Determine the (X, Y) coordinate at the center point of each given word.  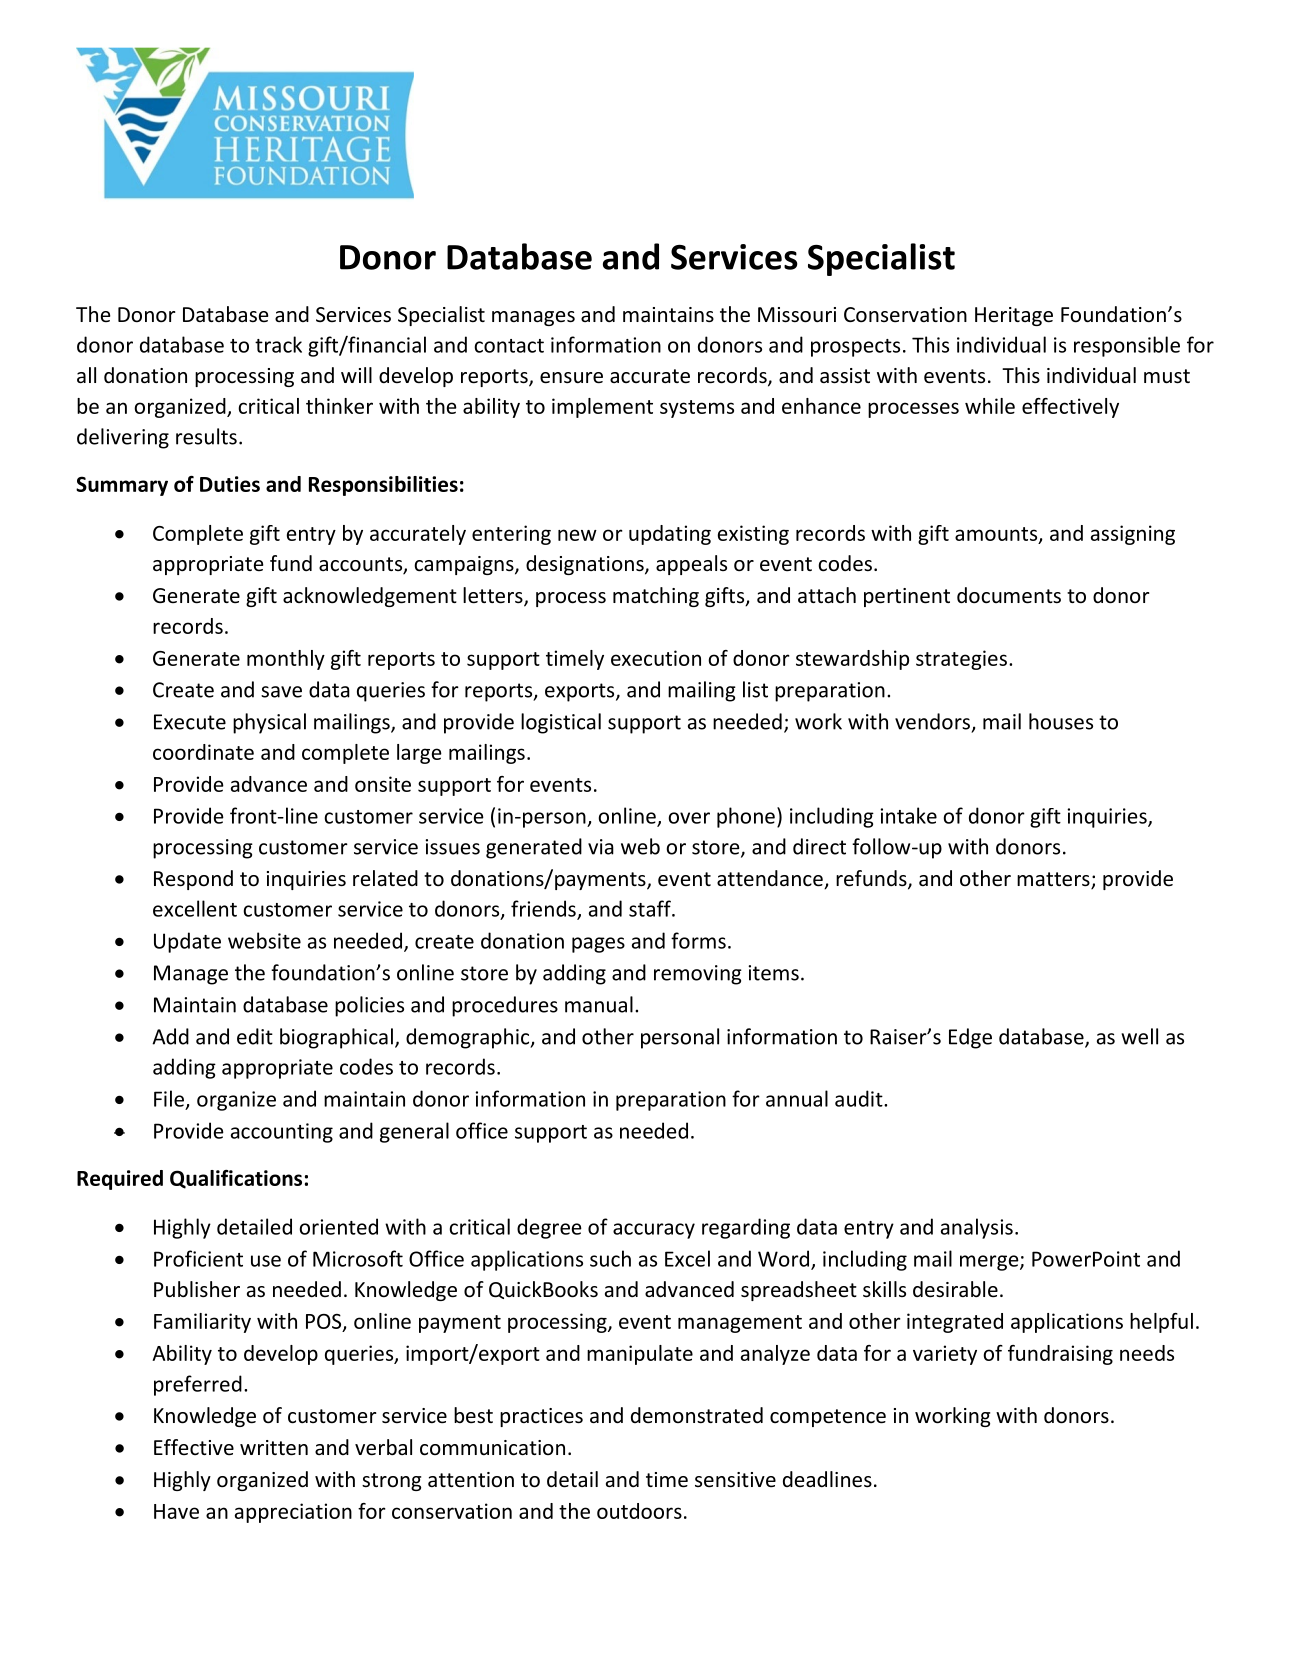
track (278, 344)
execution (656, 658)
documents (1009, 595)
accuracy (654, 1231)
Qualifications (236, 1179)
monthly (286, 660)
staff (651, 908)
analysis (977, 1228)
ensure (571, 378)
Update (187, 942)
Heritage (1014, 316)
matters (1054, 880)
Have (176, 1511)
